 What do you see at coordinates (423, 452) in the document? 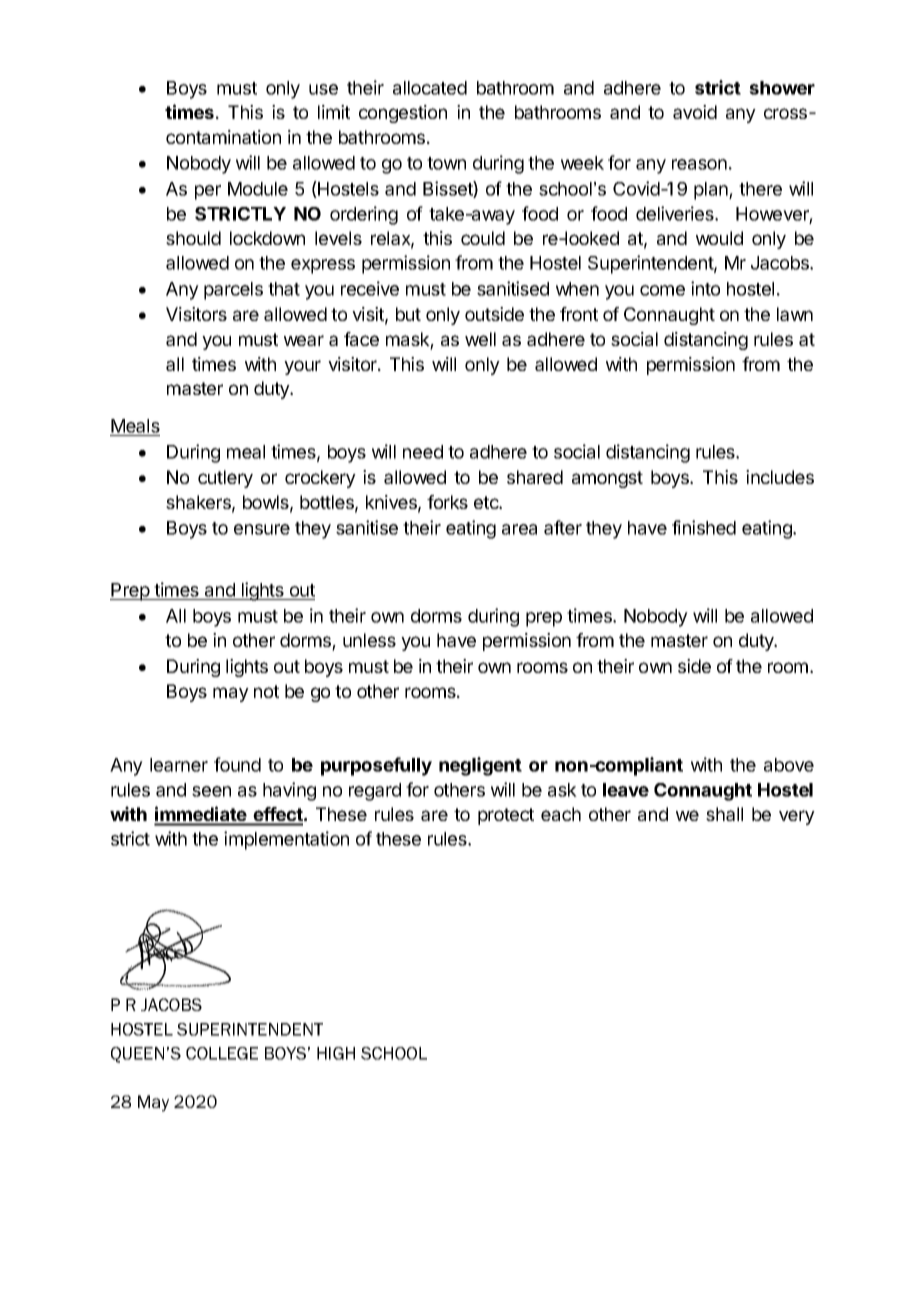
I see `need` at bounding box center [423, 452].
